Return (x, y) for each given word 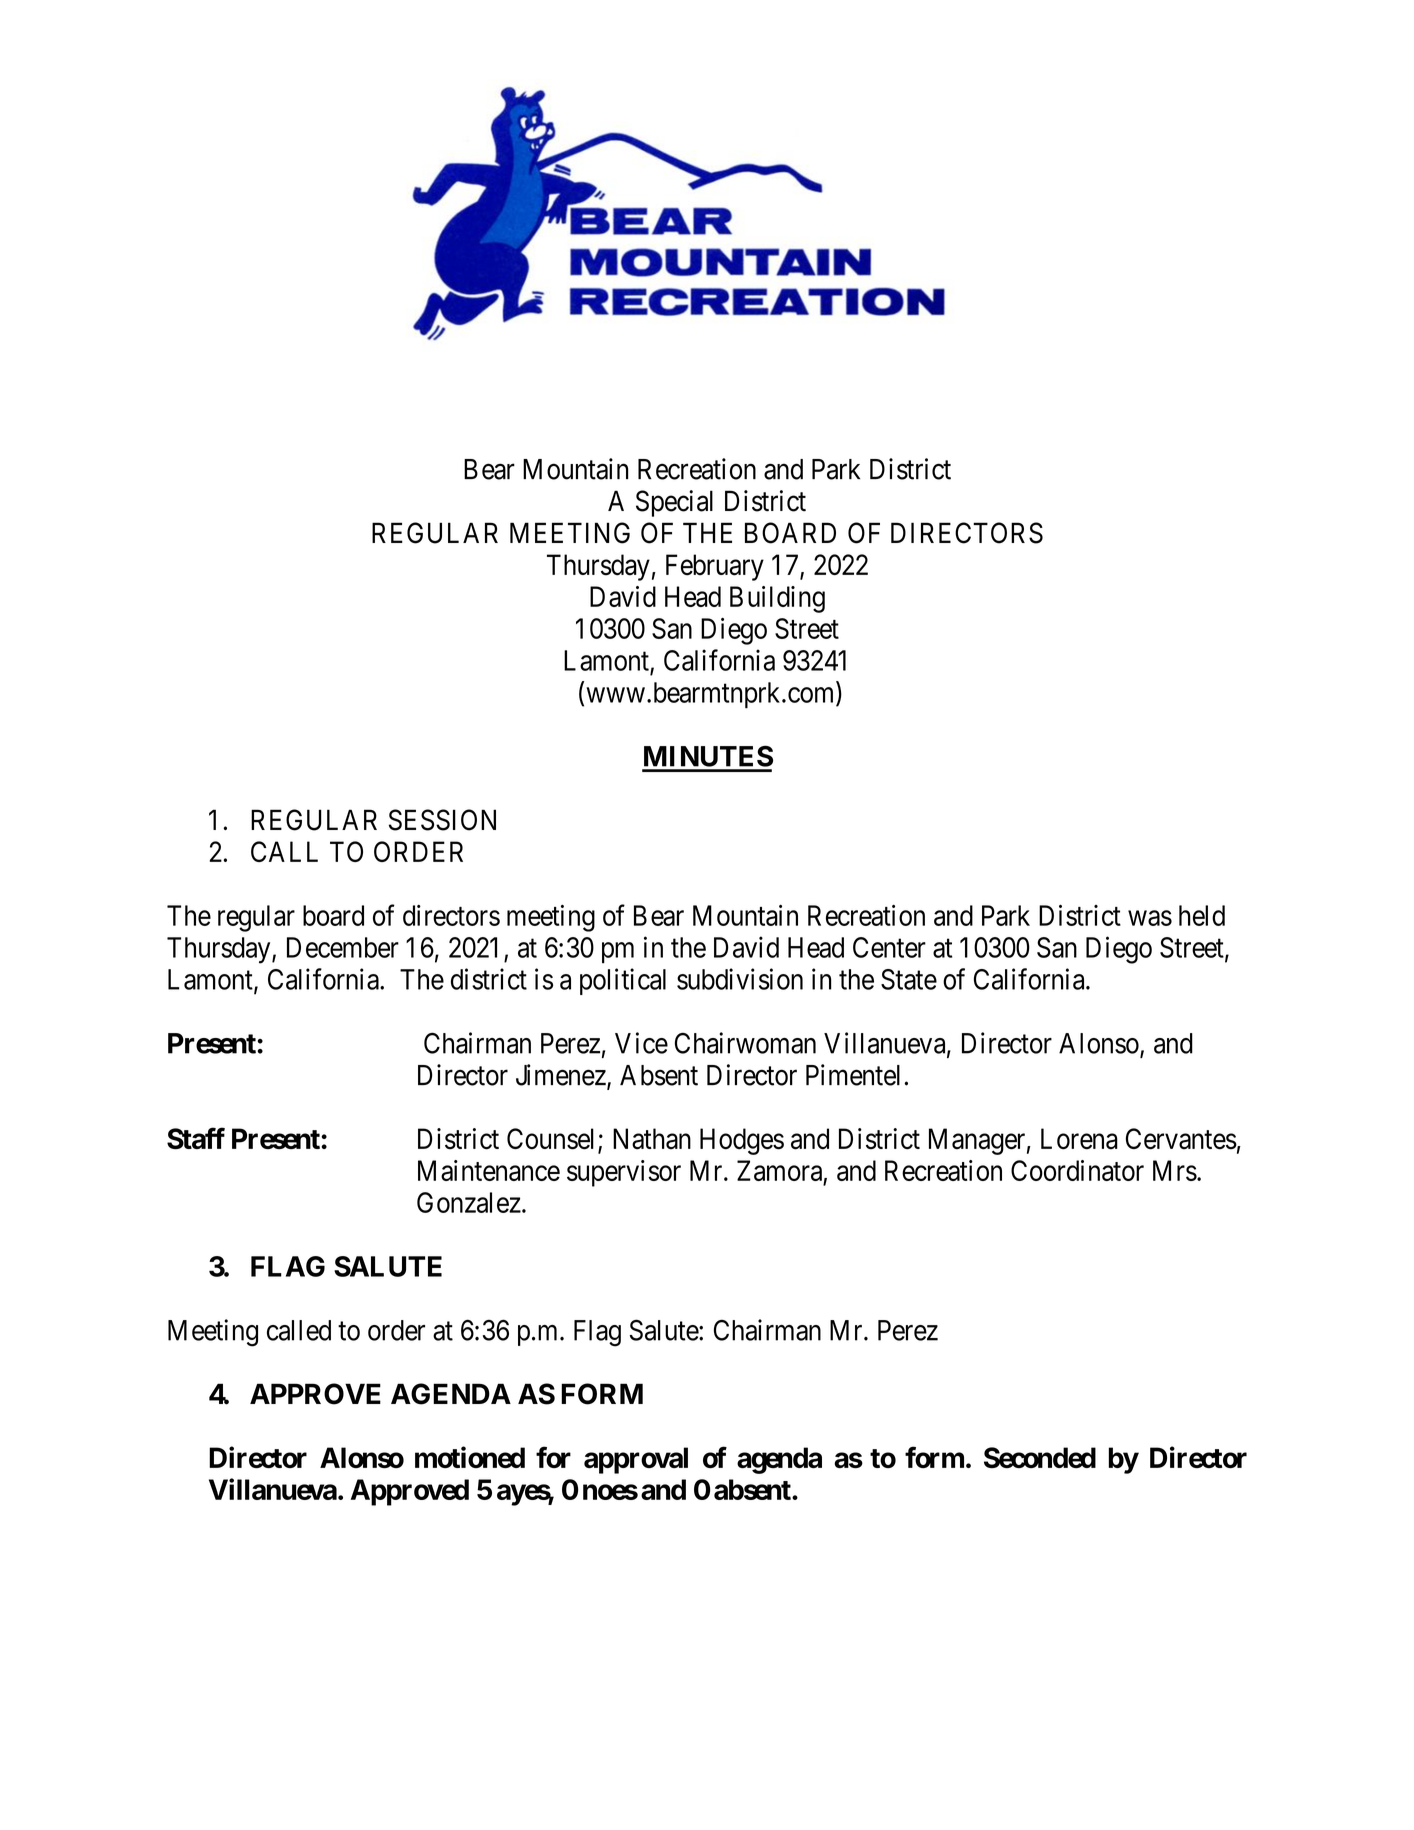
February (715, 567)
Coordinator (1077, 1170)
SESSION (442, 820)
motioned (470, 1457)
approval (636, 1460)
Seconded (1040, 1458)
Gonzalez (469, 1202)
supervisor (624, 1173)
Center (889, 947)
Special (674, 503)
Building (777, 599)
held (1202, 915)
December (343, 947)
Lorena (1079, 1139)
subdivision (740, 979)
